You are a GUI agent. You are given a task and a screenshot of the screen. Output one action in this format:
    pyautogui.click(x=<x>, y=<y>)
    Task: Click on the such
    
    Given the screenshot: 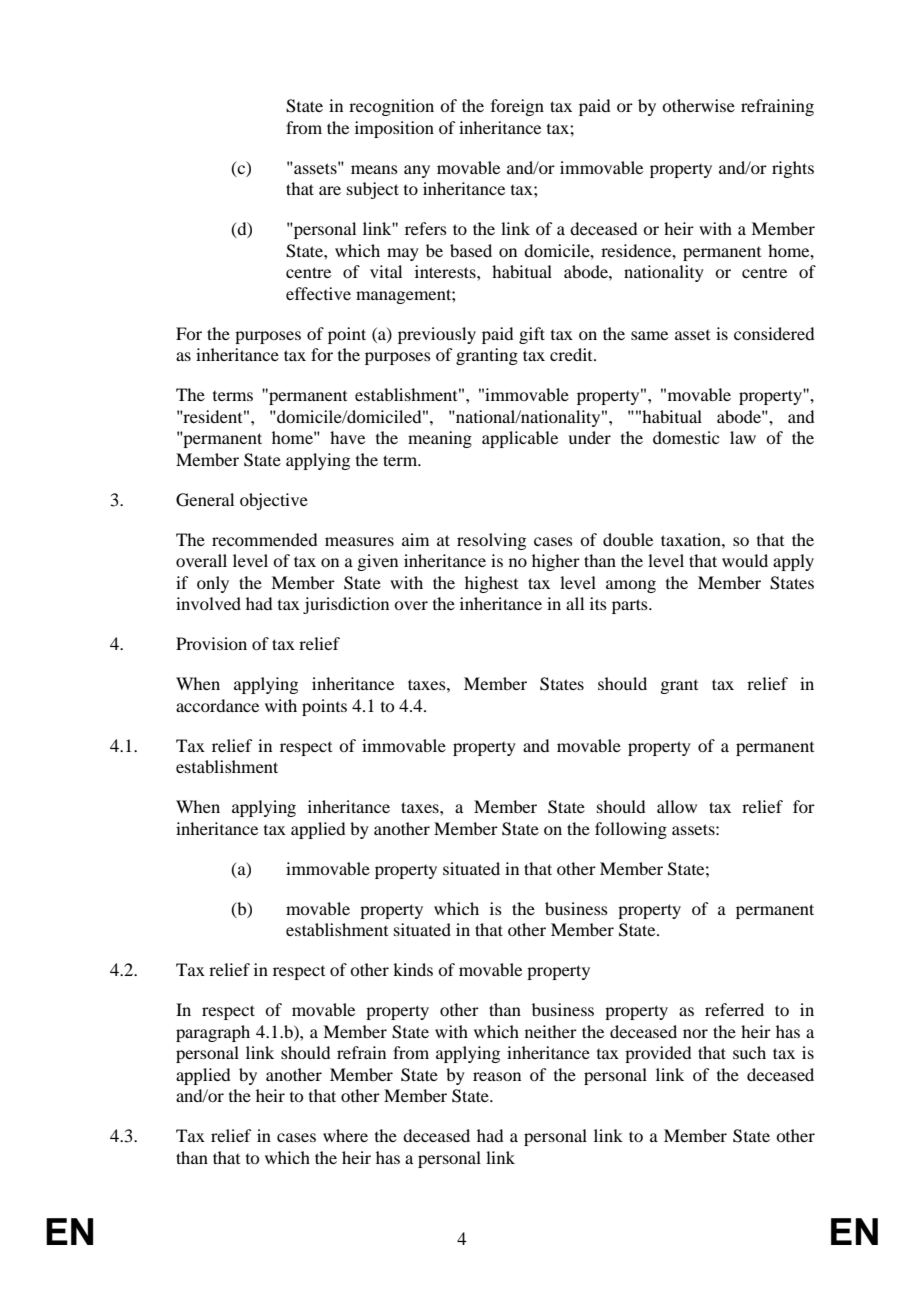 What is the action you would take?
    pyautogui.click(x=749, y=1052)
